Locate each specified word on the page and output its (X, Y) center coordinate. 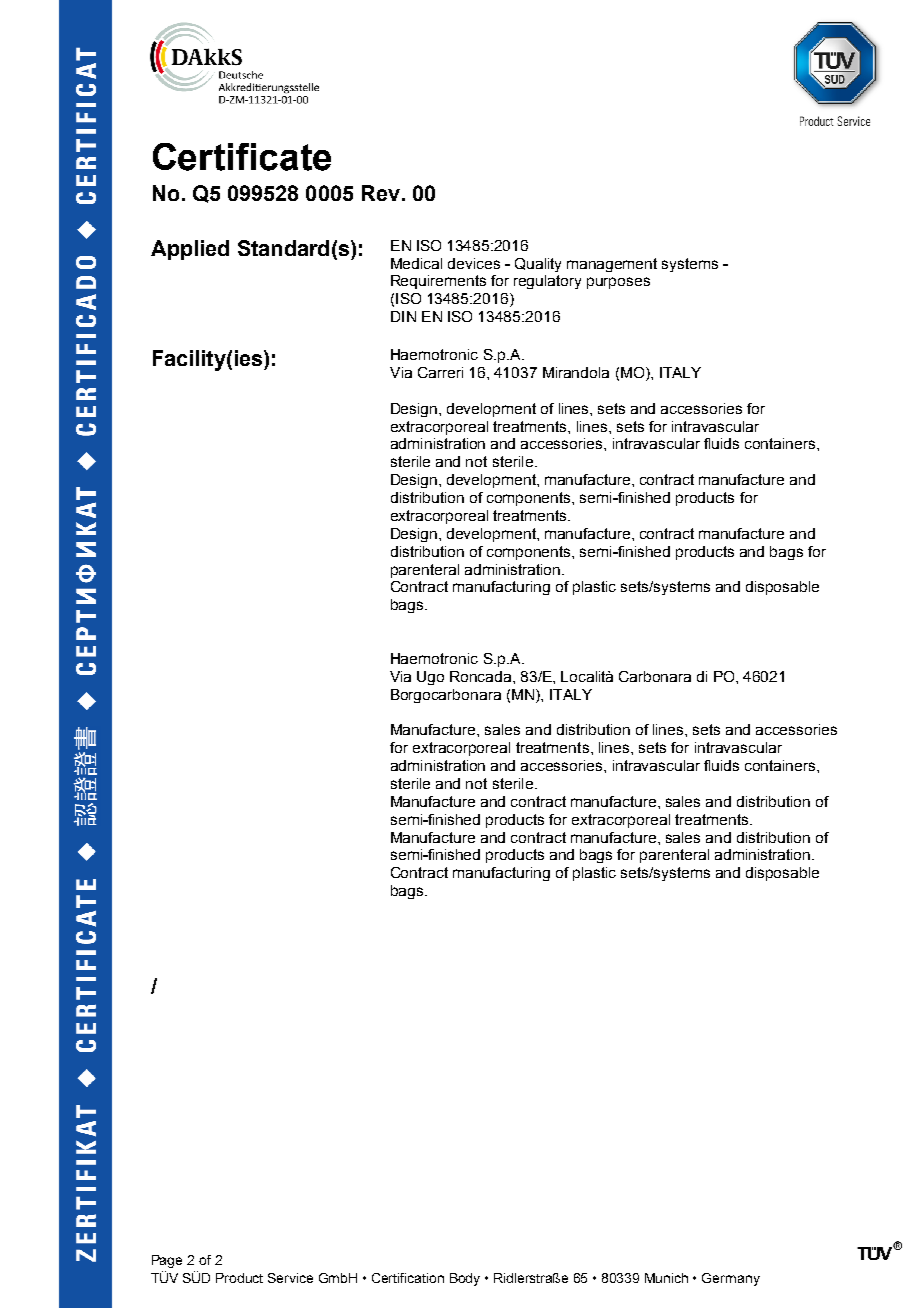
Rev (381, 193)
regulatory (547, 282)
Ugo (430, 678)
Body (465, 1279)
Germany (731, 1279)
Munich (666, 1278)
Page (167, 1261)
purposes (618, 283)
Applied (190, 250)
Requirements (438, 282)
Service (290, 1278)
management (612, 265)
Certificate (242, 157)
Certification (408, 1278)
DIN (403, 316)
